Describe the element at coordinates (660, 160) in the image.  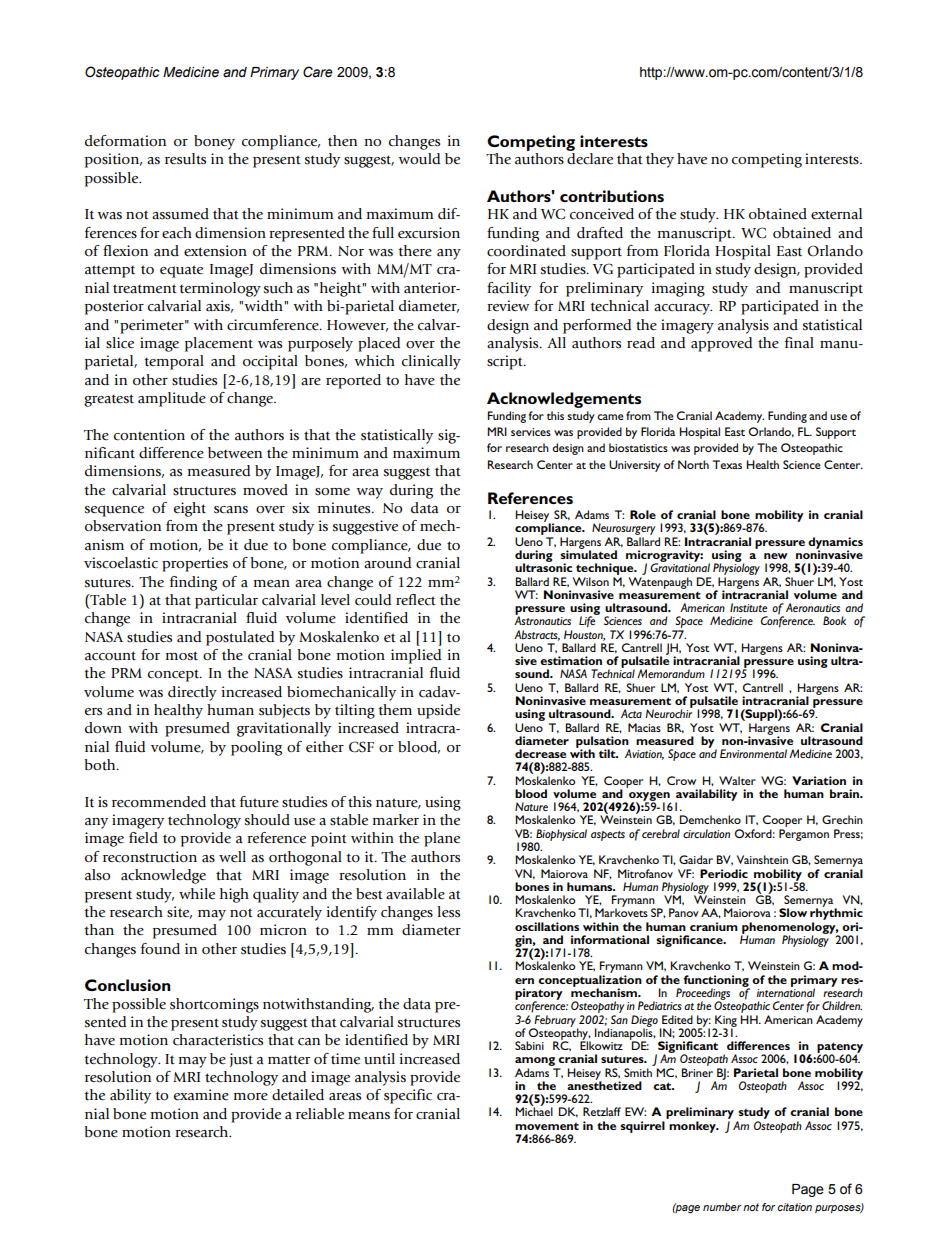
I see `they` at that location.
